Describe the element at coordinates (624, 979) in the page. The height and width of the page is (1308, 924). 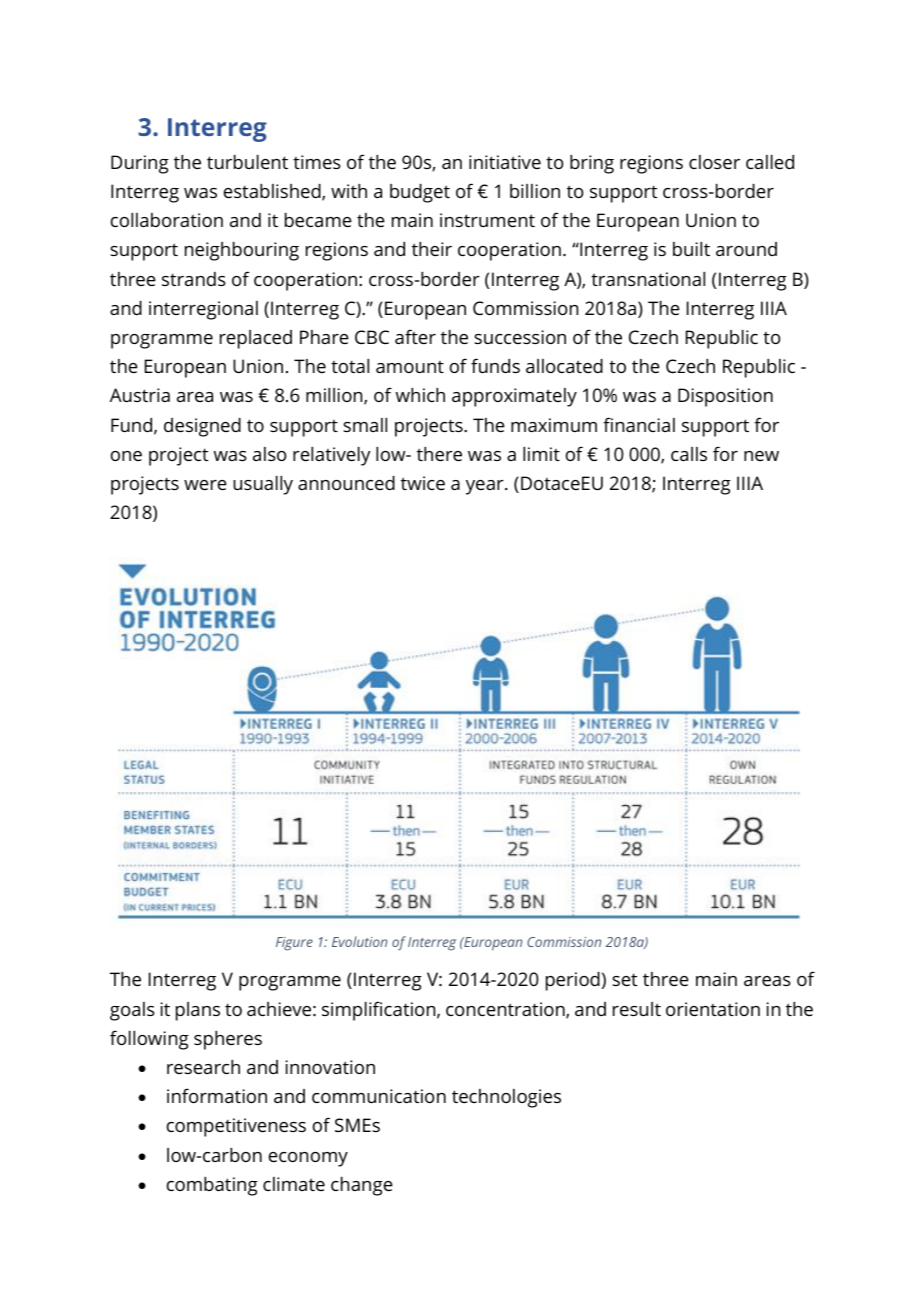
I see `set` at that location.
